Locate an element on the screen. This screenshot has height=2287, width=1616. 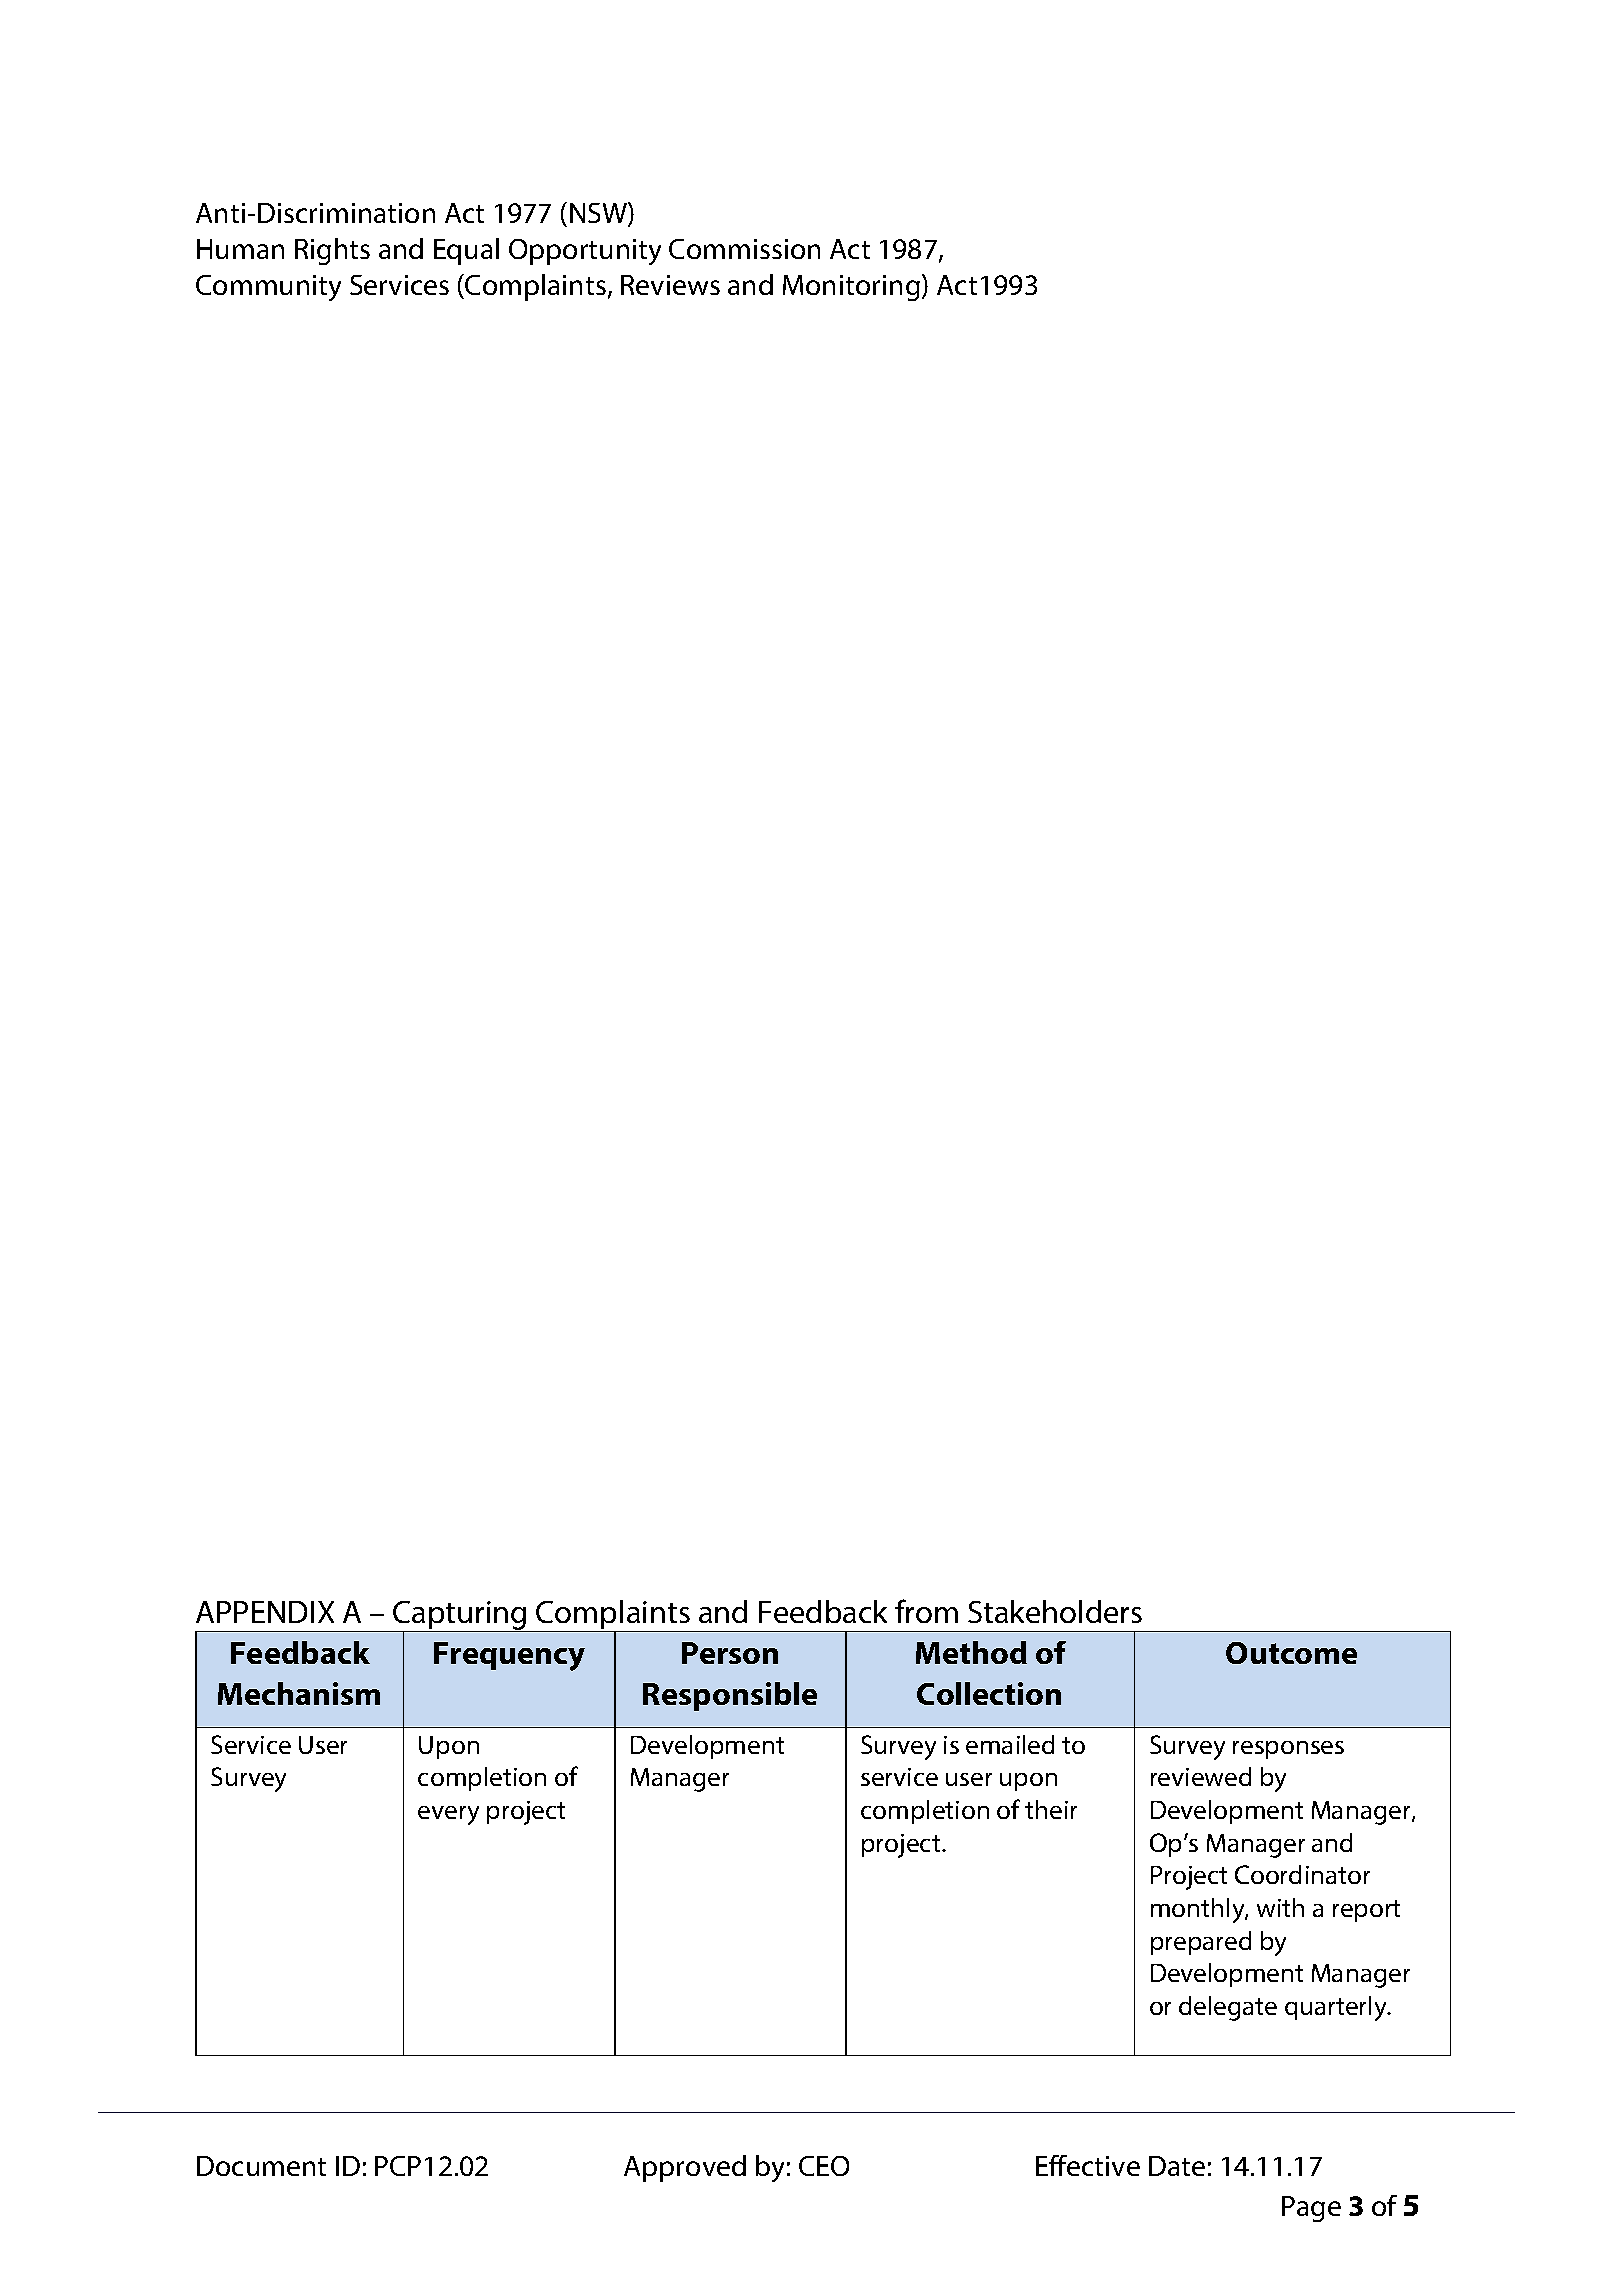
Community is located at coordinates (268, 288).
